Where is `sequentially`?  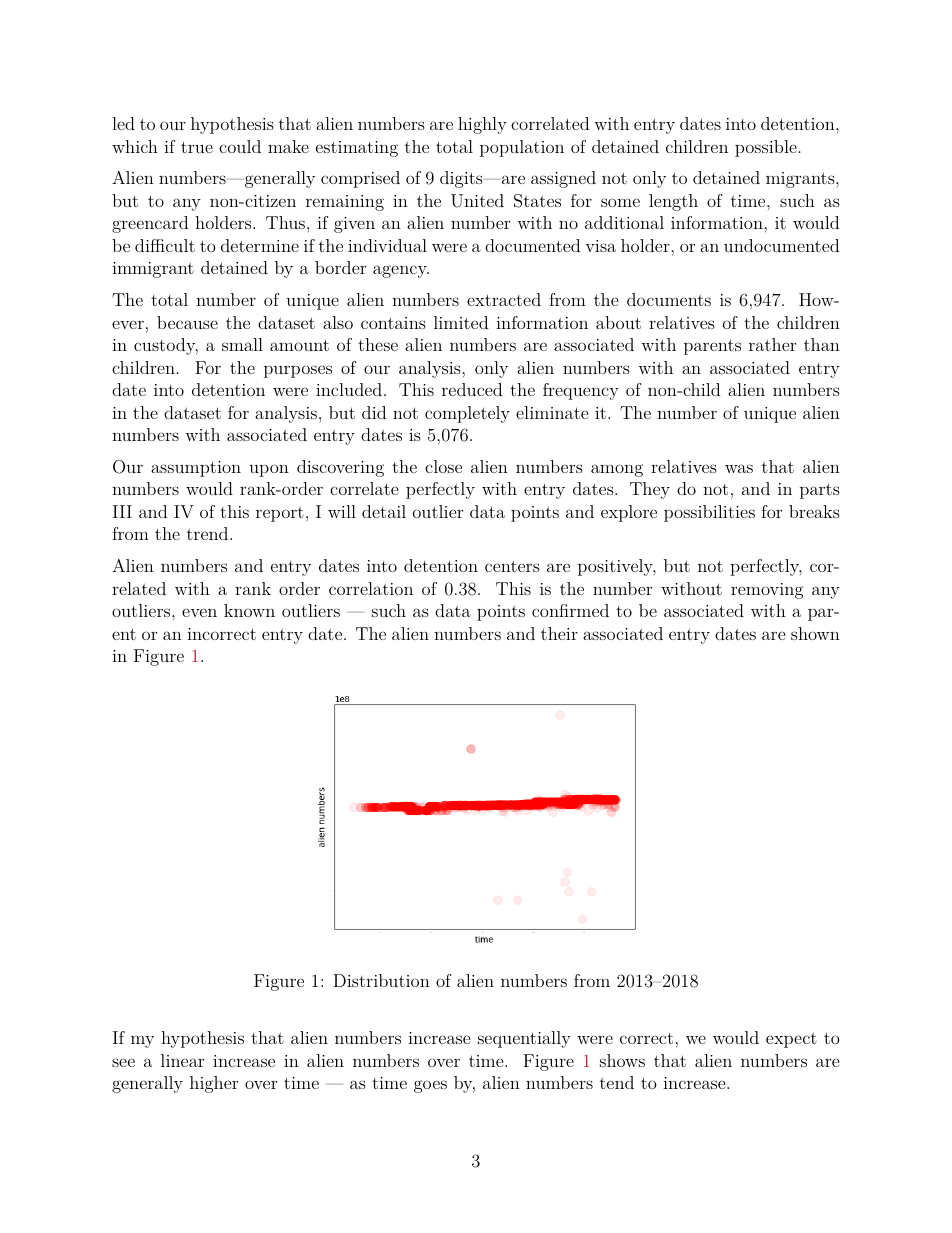
sequentially is located at coordinates (524, 1039).
